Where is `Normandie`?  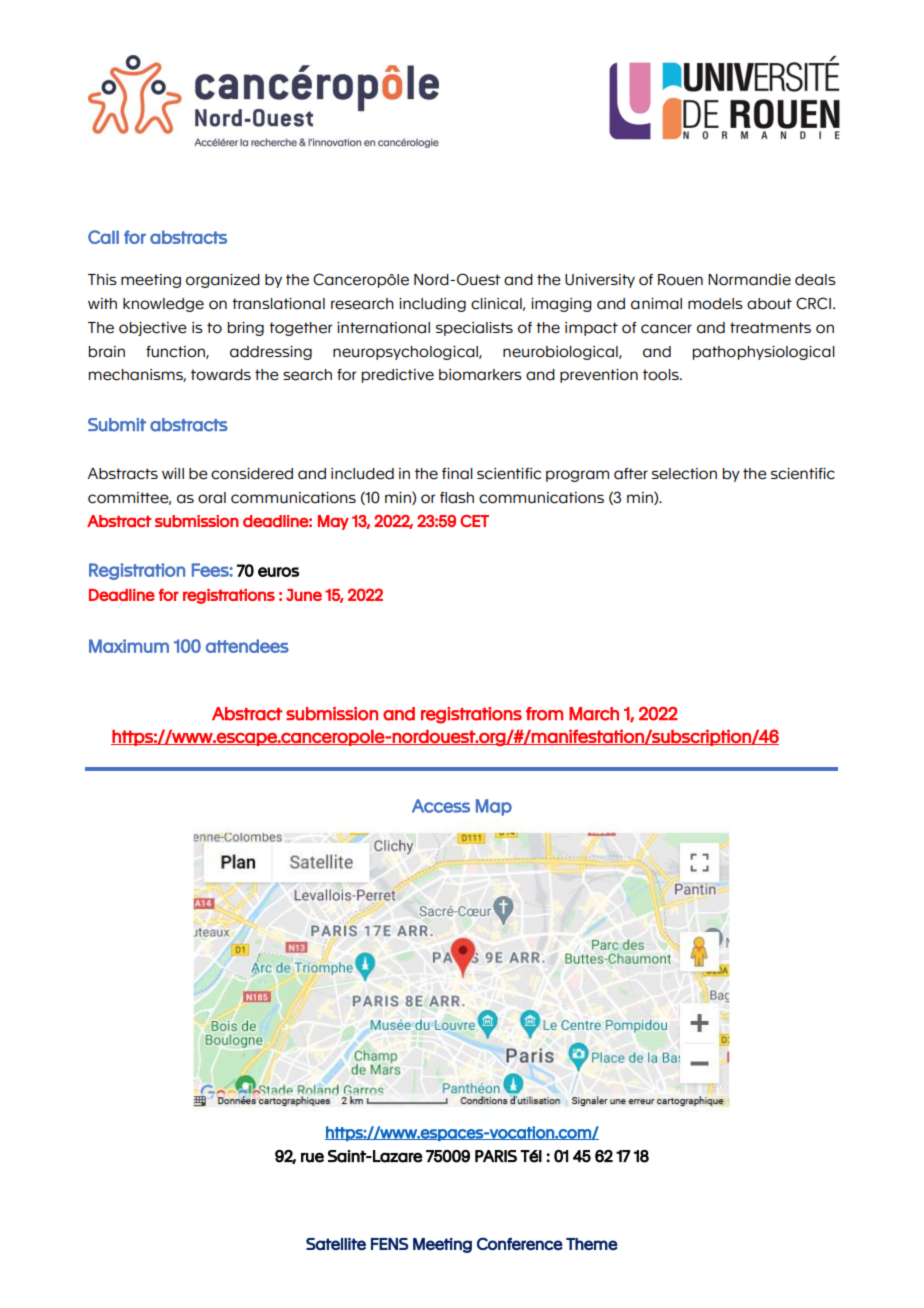
Normandie is located at coordinates (749, 280).
